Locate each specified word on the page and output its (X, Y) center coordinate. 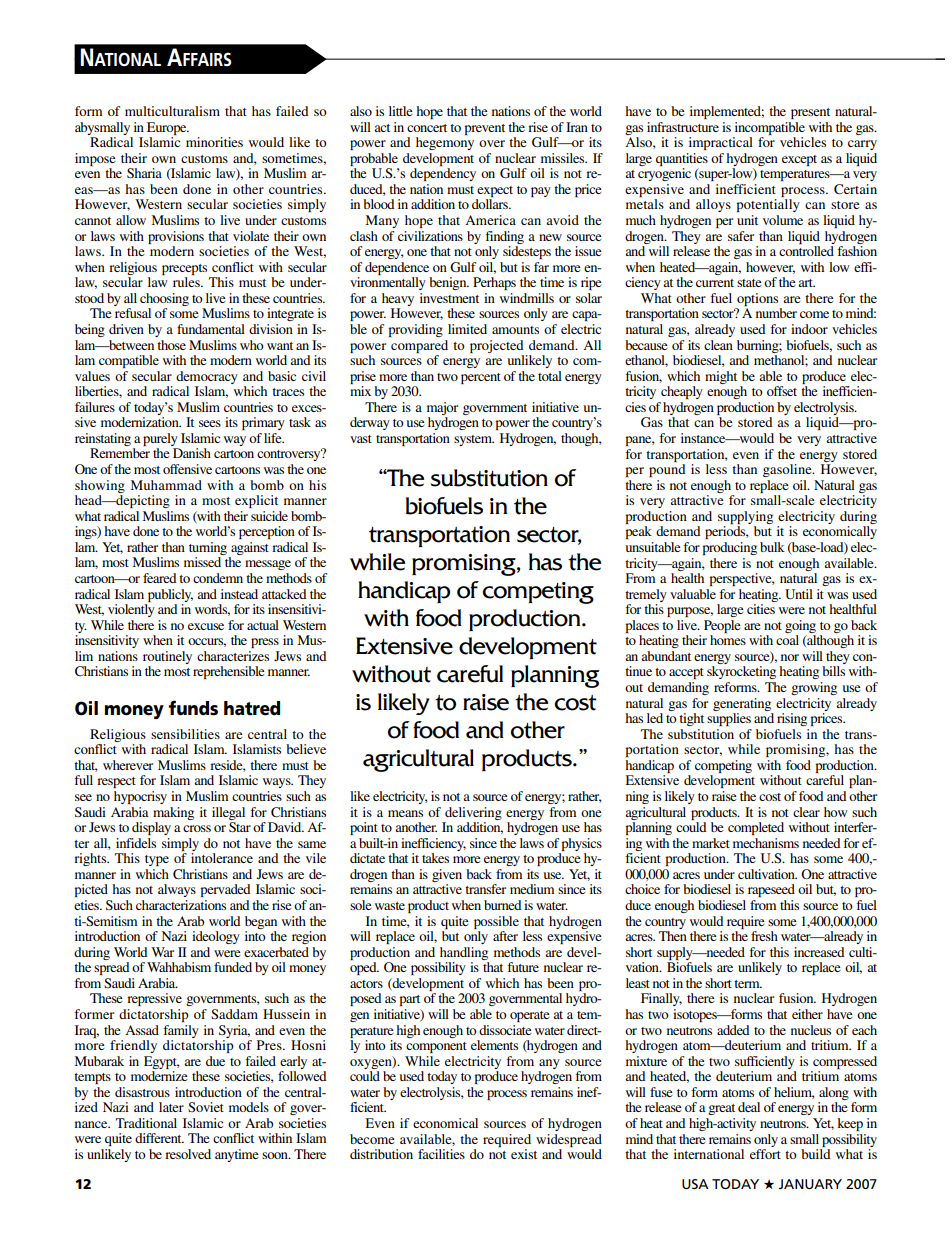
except (799, 160)
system (474, 440)
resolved (188, 1154)
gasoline (788, 470)
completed (756, 828)
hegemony (445, 143)
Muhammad (166, 485)
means (405, 813)
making (173, 813)
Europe (168, 128)
